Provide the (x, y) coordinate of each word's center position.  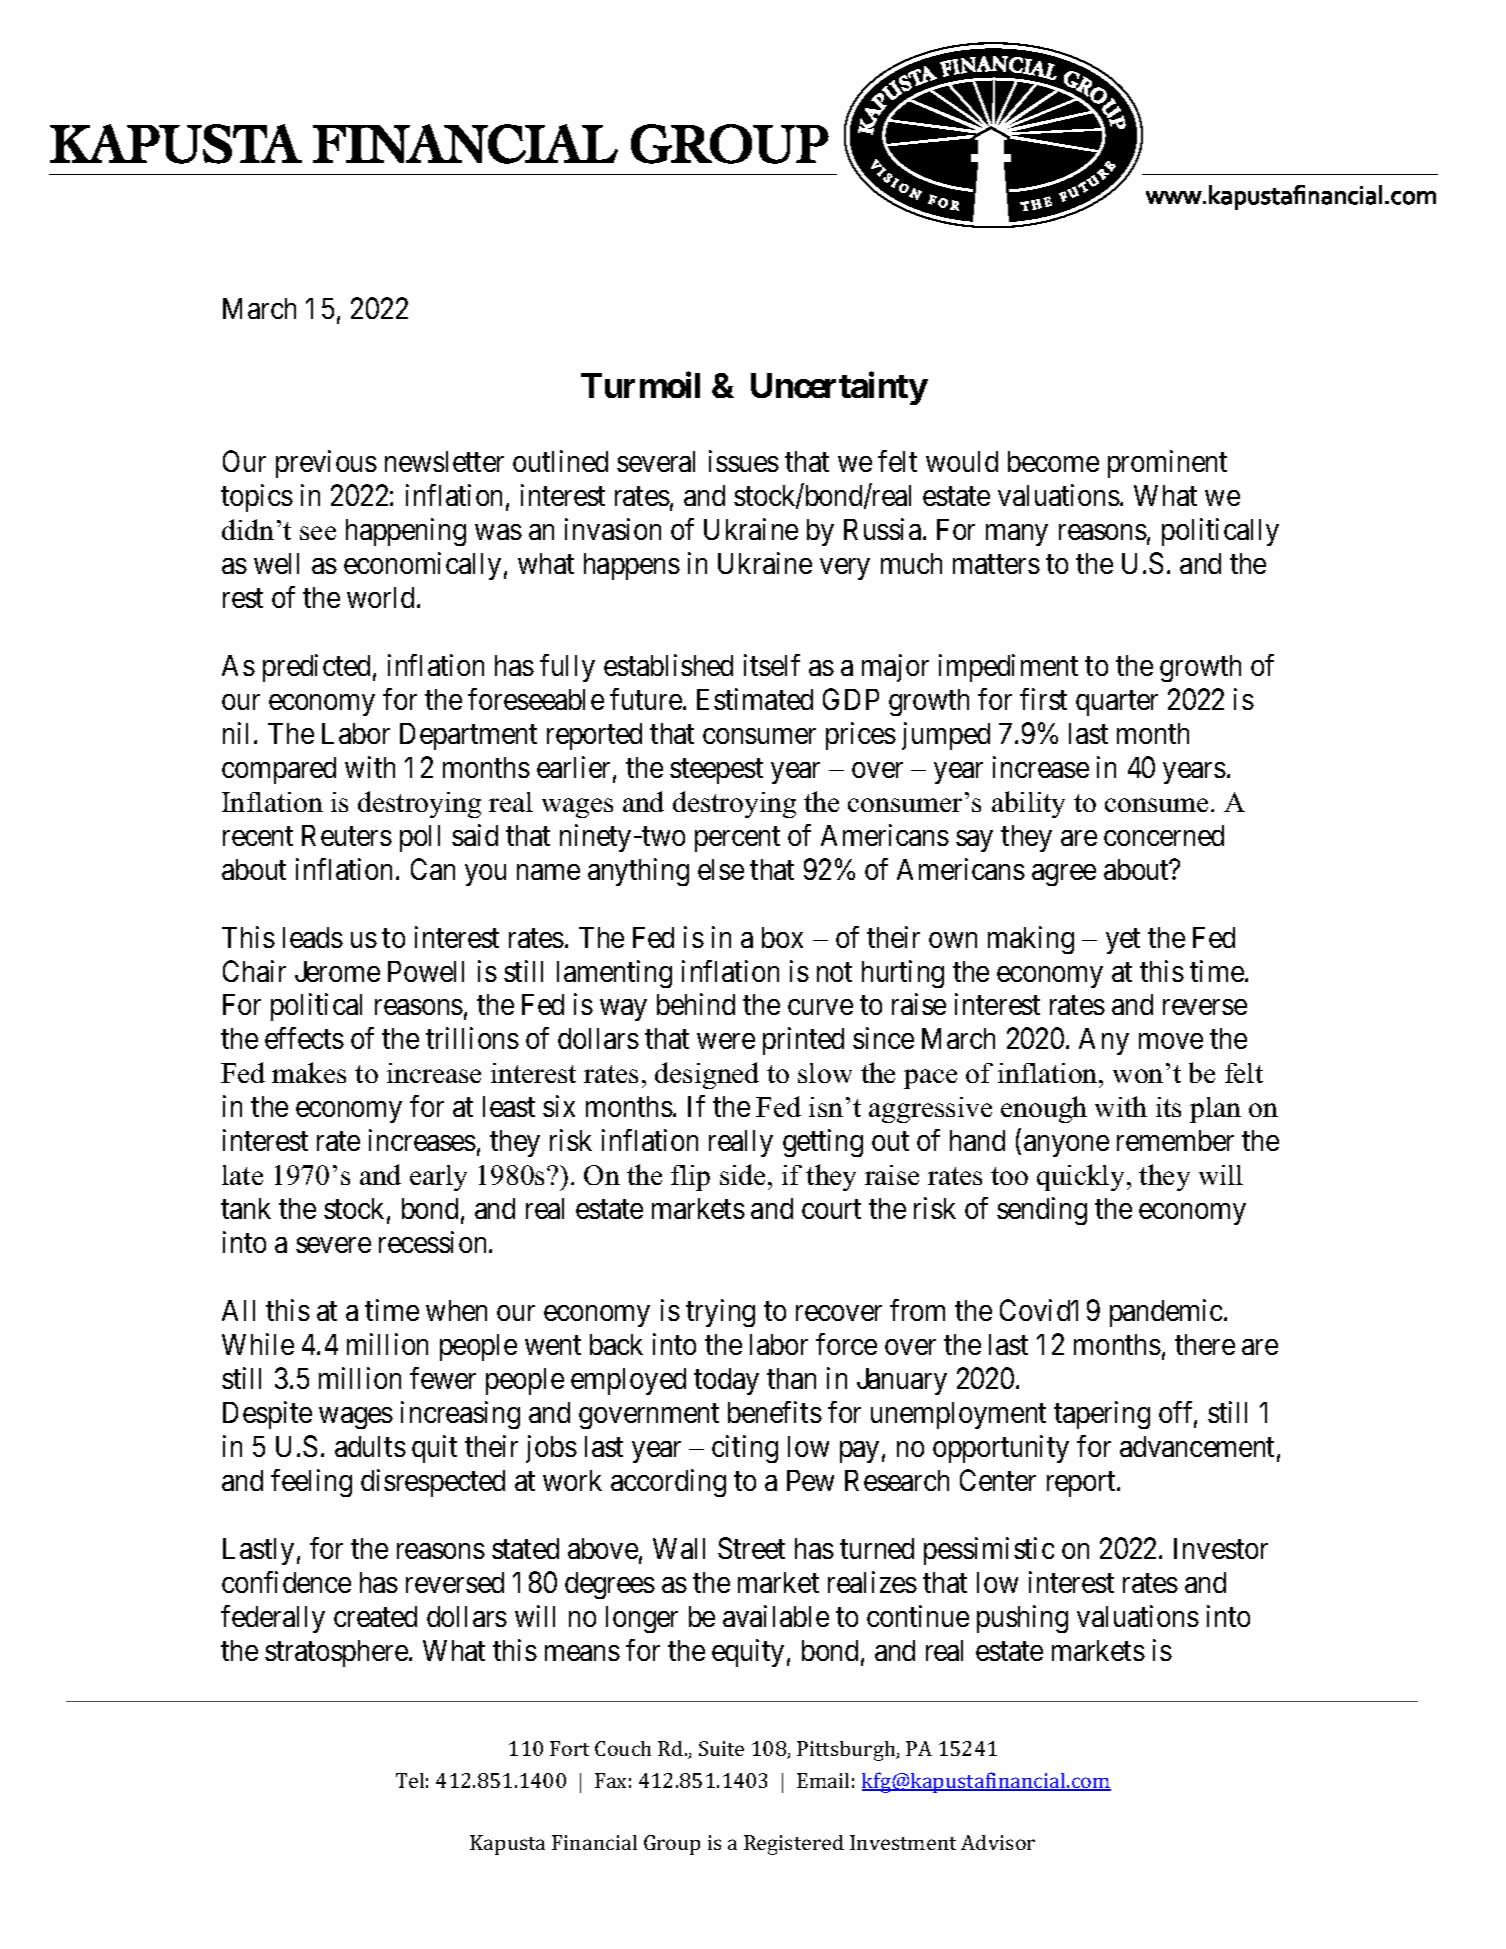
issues (744, 461)
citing (745, 1449)
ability (1028, 804)
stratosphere (336, 1653)
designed (707, 1075)
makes (309, 1072)
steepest (716, 771)
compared (279, 770)
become (1053, 461)
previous (326, 464)
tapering (1102, 1415)
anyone (1066, 1146)
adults (370, 1446)
